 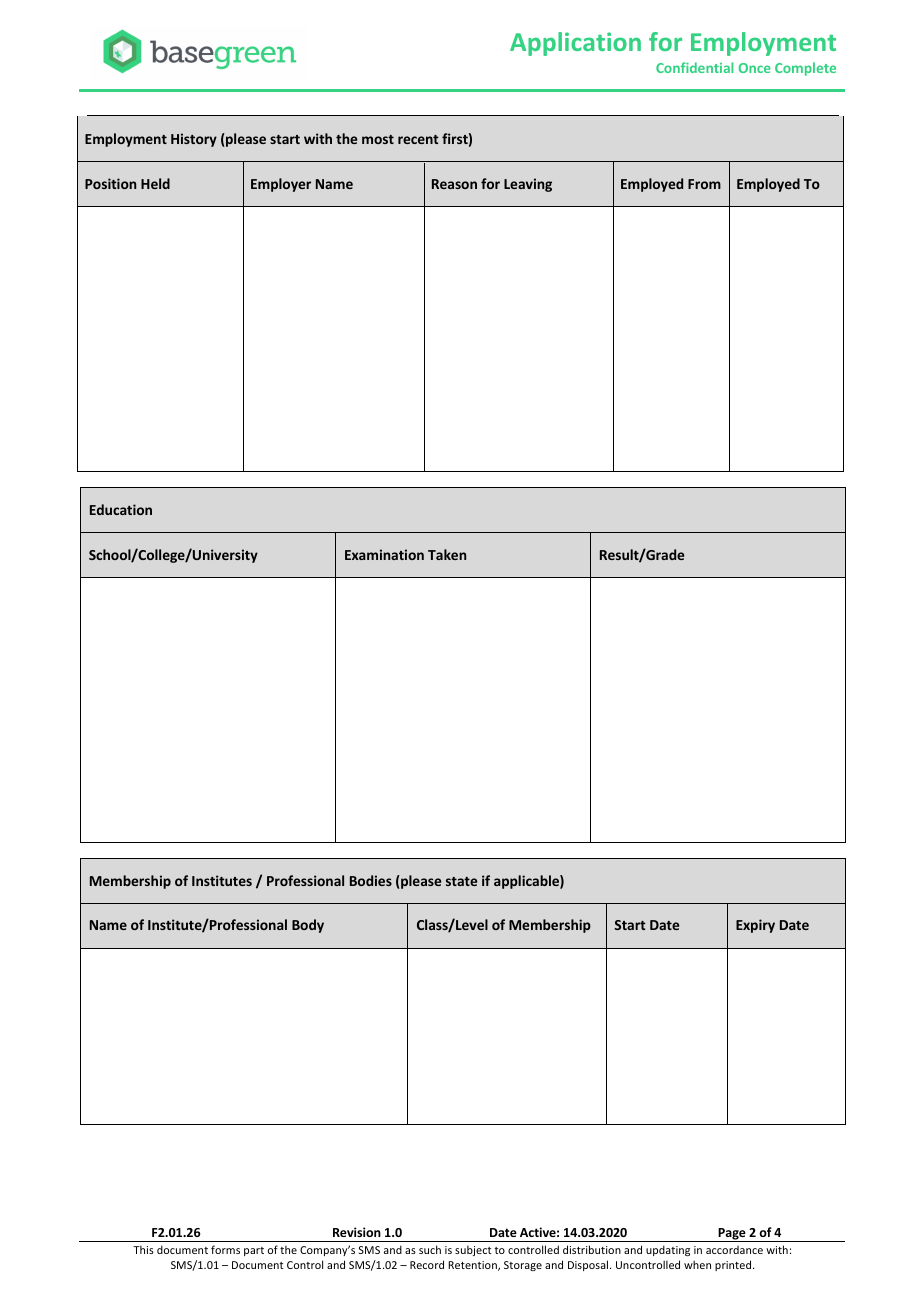 What do you see at coordinates (755, 926) in the image?
I see `Expiry` at bounding box center [755, 926].
